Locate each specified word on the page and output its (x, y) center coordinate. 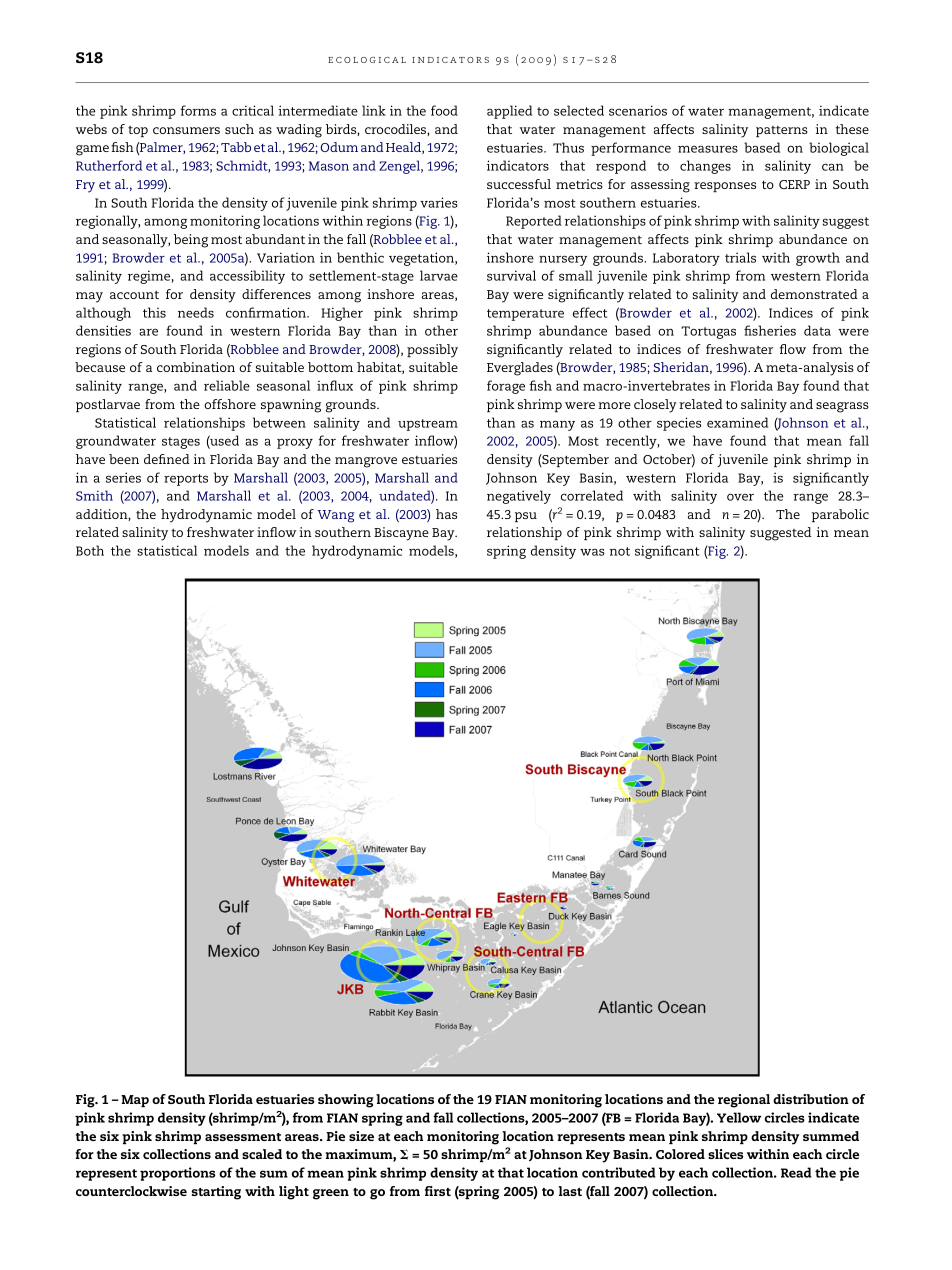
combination (196, 367)
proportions (177, 1174)
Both (90, 550)
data (817, 330)
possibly (432, 351)
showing (346, 1101)
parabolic (840, 515)
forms (198, 110)
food (444, 110)
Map (135, 1101)
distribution (811, 1099)
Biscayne (401, 534)
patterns (782, 131)
